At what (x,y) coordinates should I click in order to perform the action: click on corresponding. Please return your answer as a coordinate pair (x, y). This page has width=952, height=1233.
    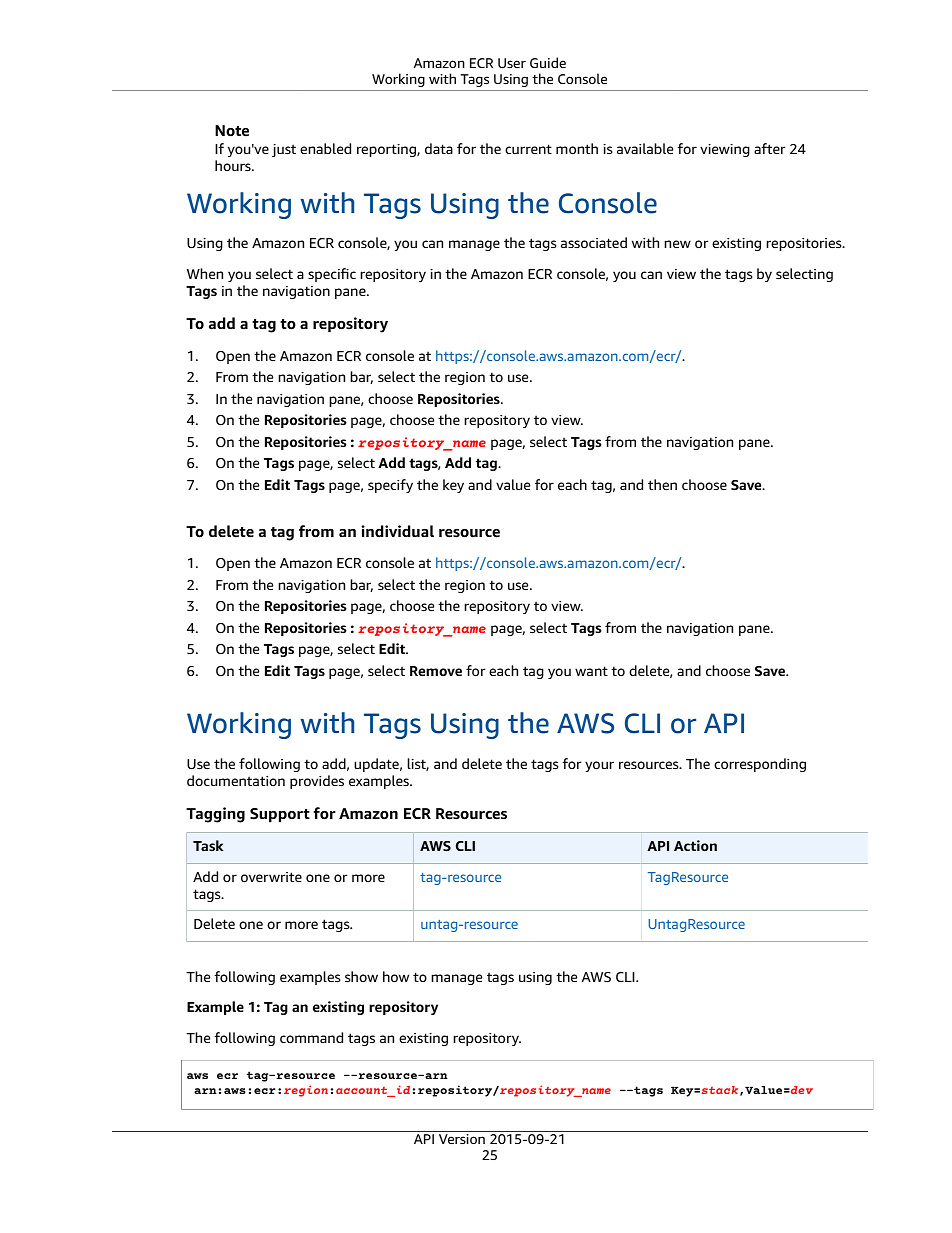
    Looking at the image, I should click on (760, 765).
